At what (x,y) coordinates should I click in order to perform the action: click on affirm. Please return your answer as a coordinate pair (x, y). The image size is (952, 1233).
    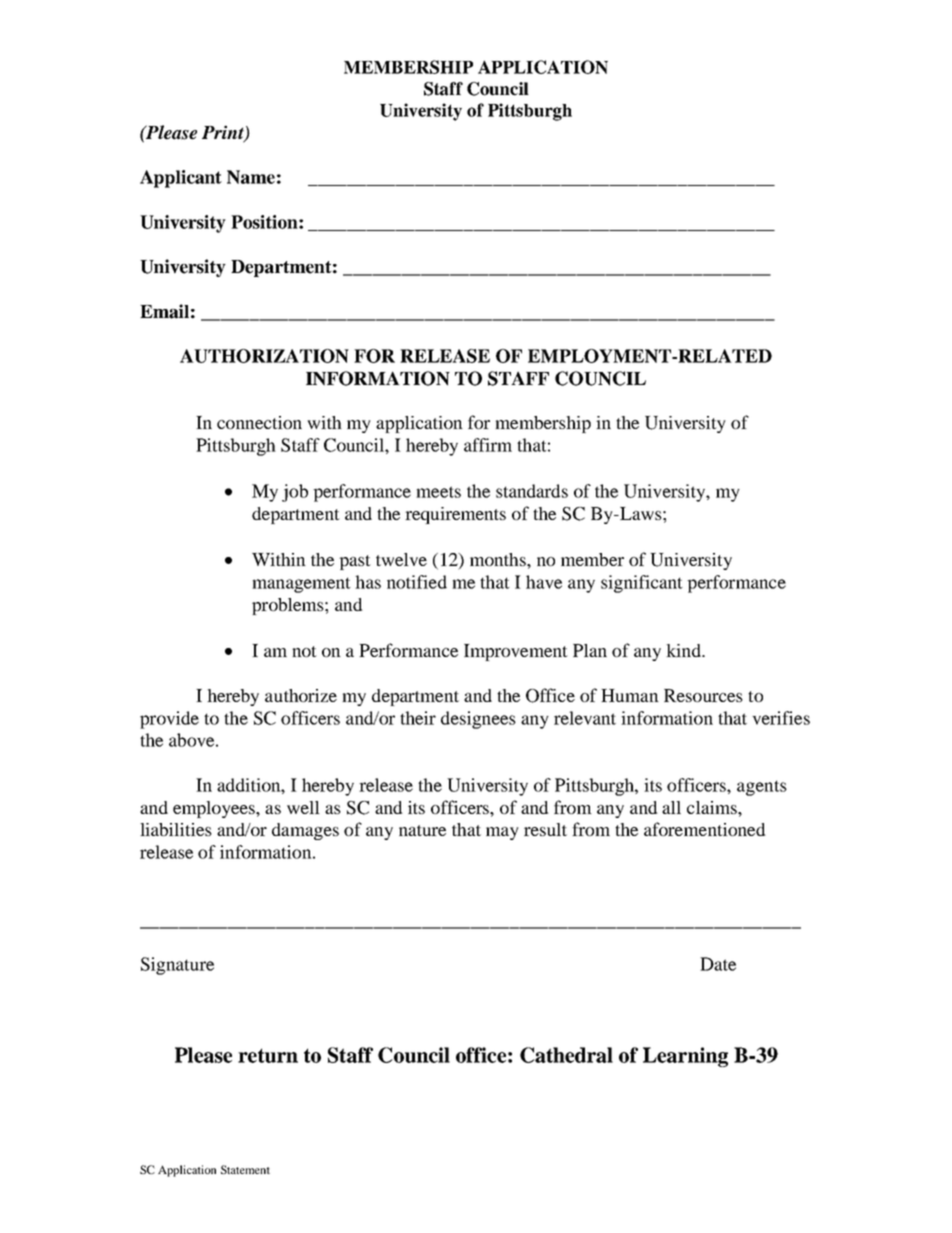
    Looking at the image, I should click on (488, 445).
